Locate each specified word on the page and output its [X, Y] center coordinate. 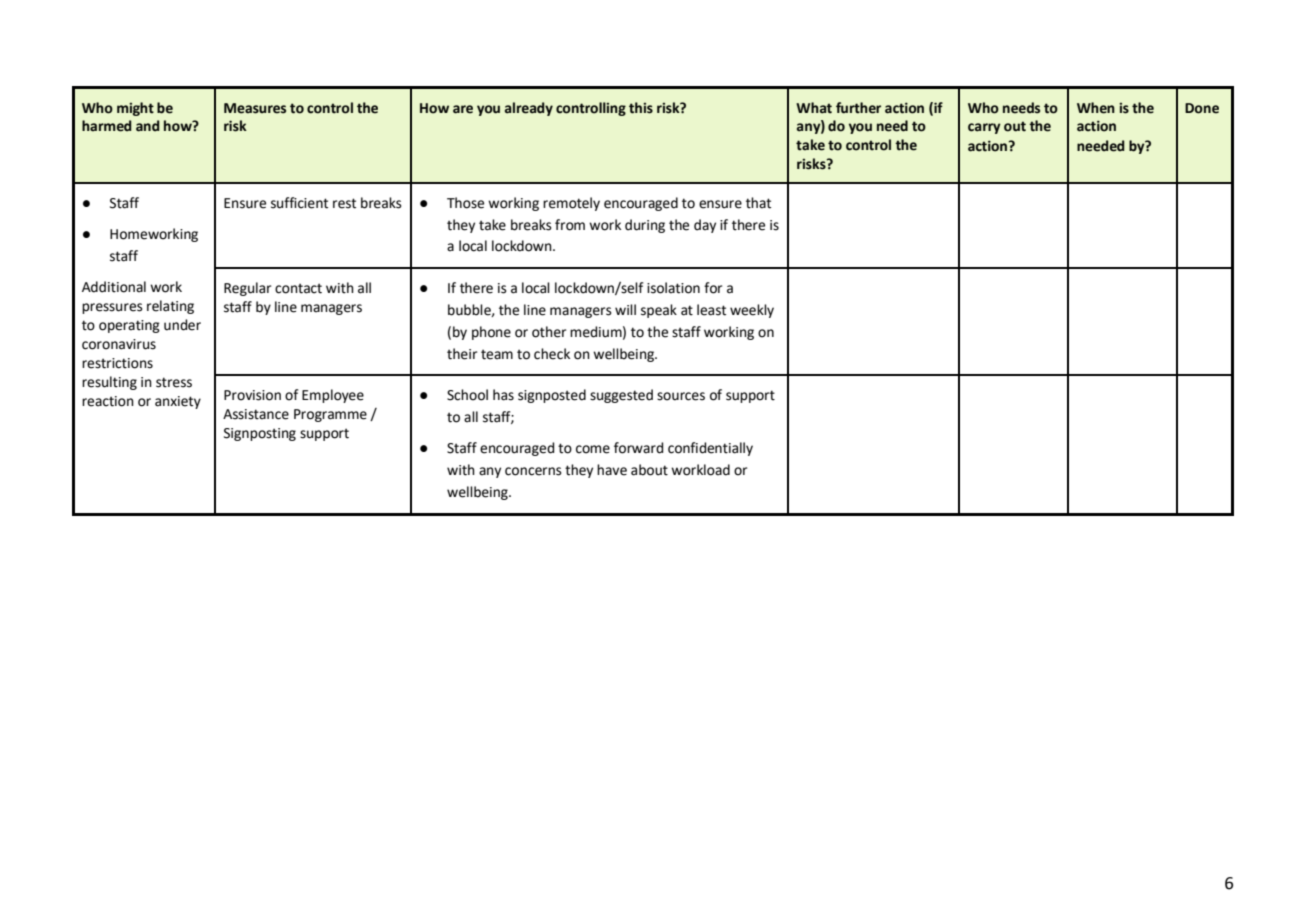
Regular [247, 289]
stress [174, 382]
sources [681, 396]
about [649, 470]
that [758, 203]
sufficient [299, 203]
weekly [752, 311]
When [1096, 108]
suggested [621, 396]
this [641, 108]
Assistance [256, 414]
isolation [673, 288]
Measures [255, 108]
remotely [571, 204]
